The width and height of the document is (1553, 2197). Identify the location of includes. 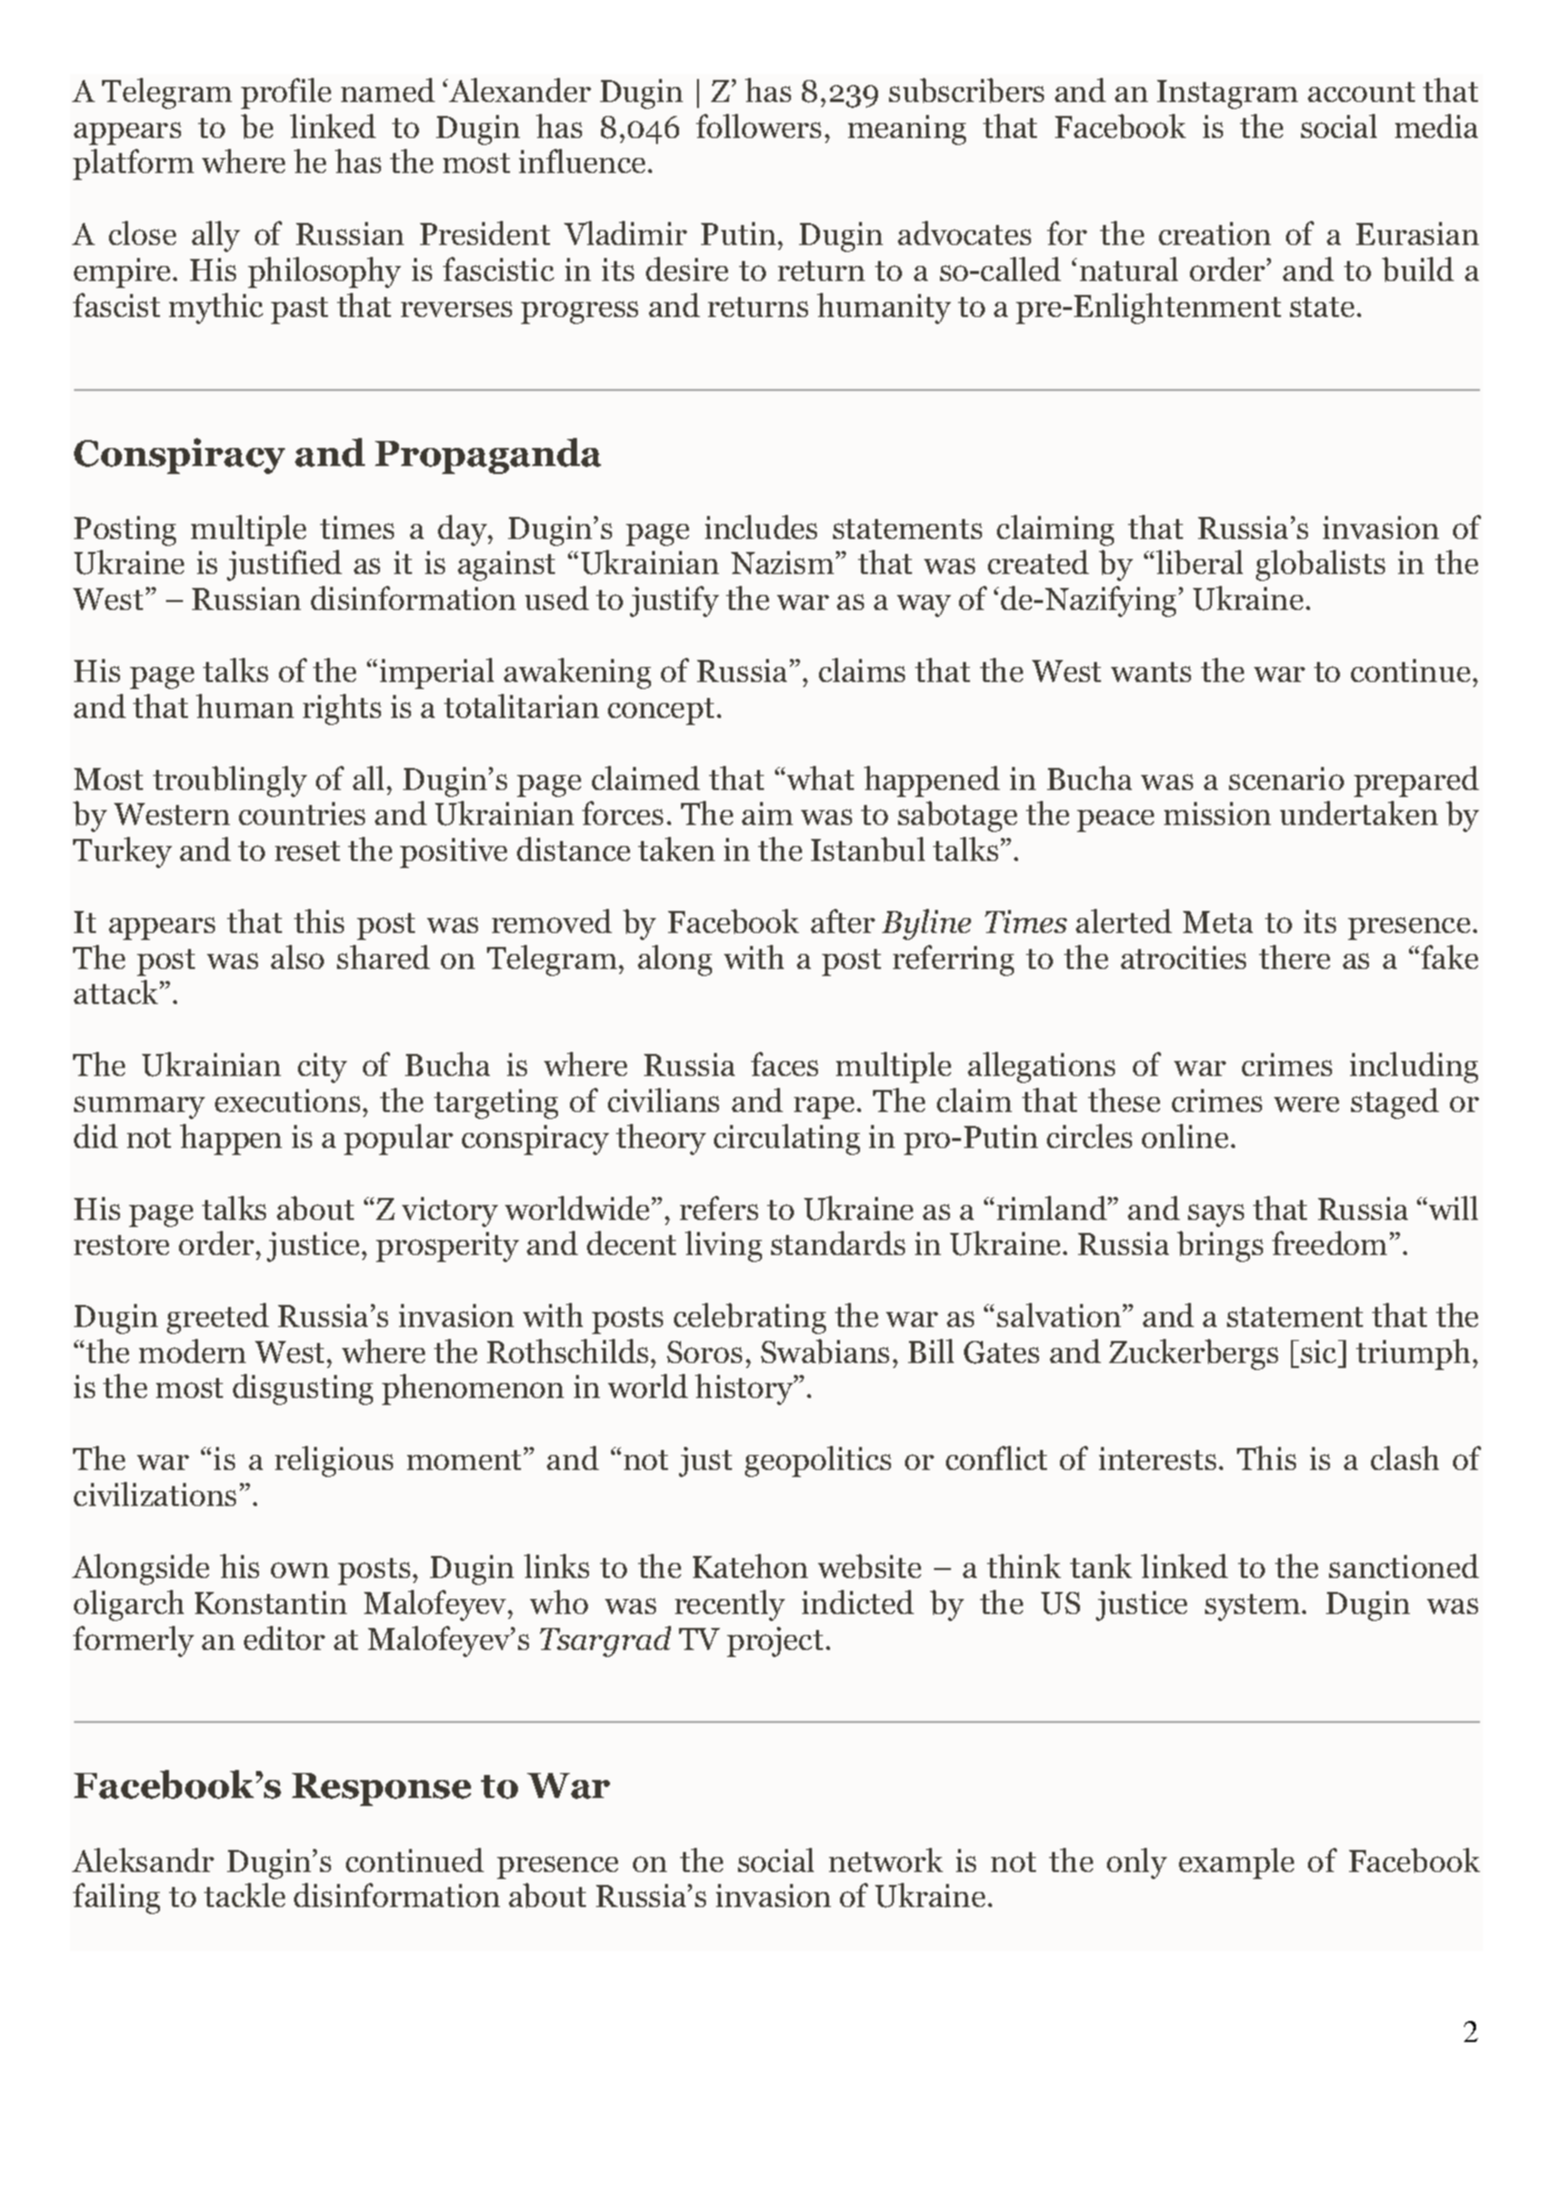
(761, 527).
